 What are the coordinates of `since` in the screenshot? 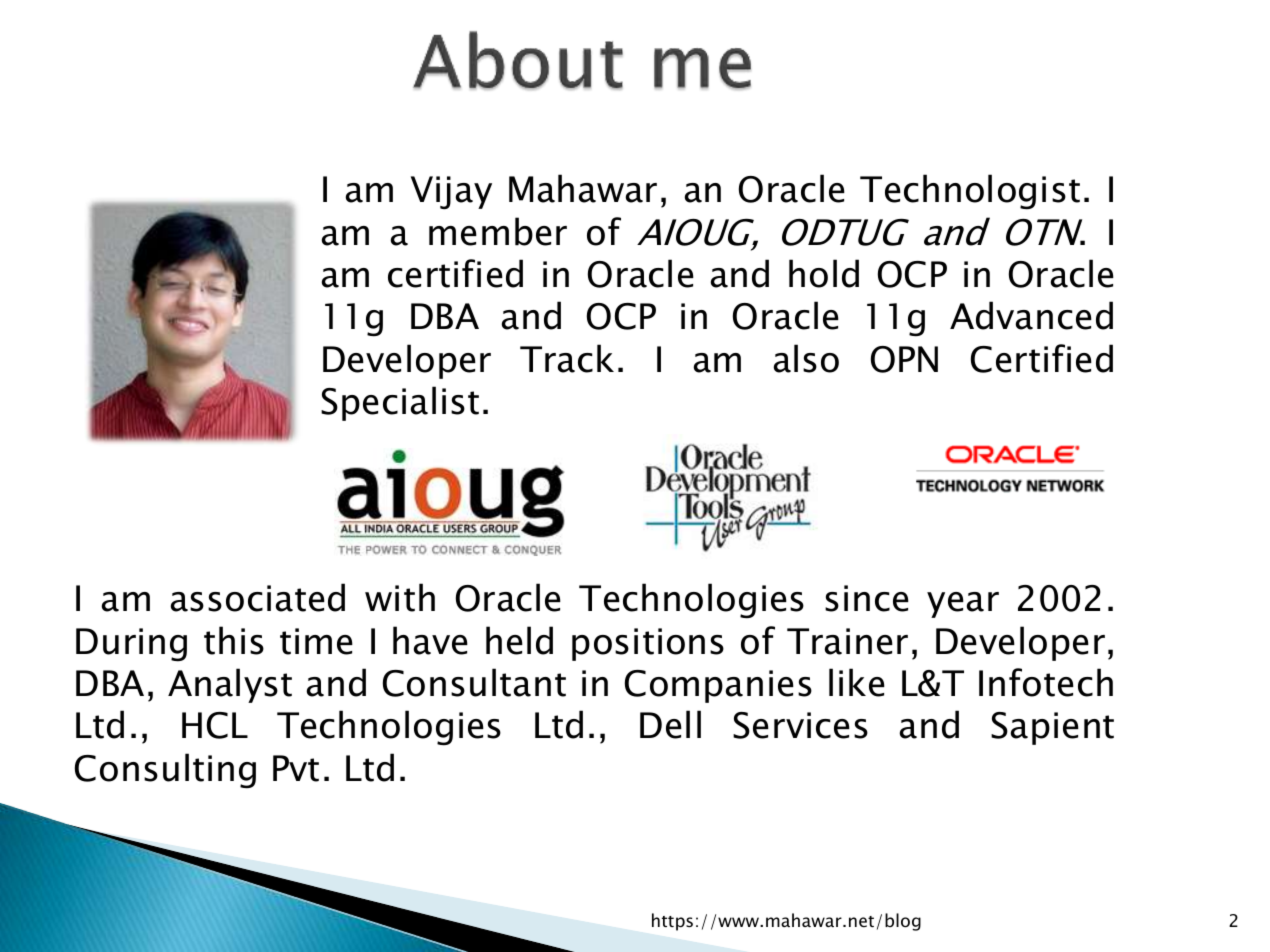 It's located at (867, 598).
